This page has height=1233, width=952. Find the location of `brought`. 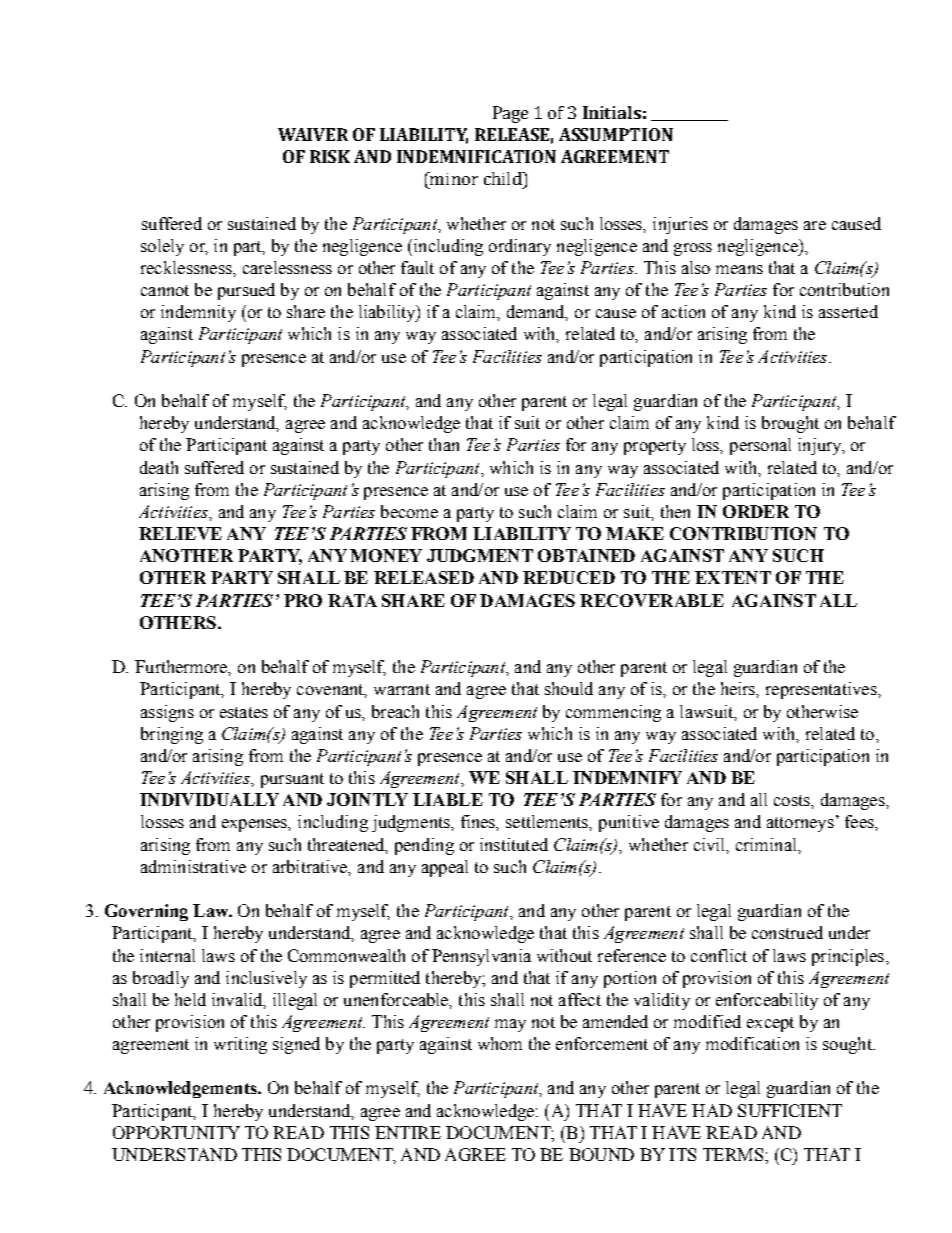

brought is located at coordinates (790, 424).
